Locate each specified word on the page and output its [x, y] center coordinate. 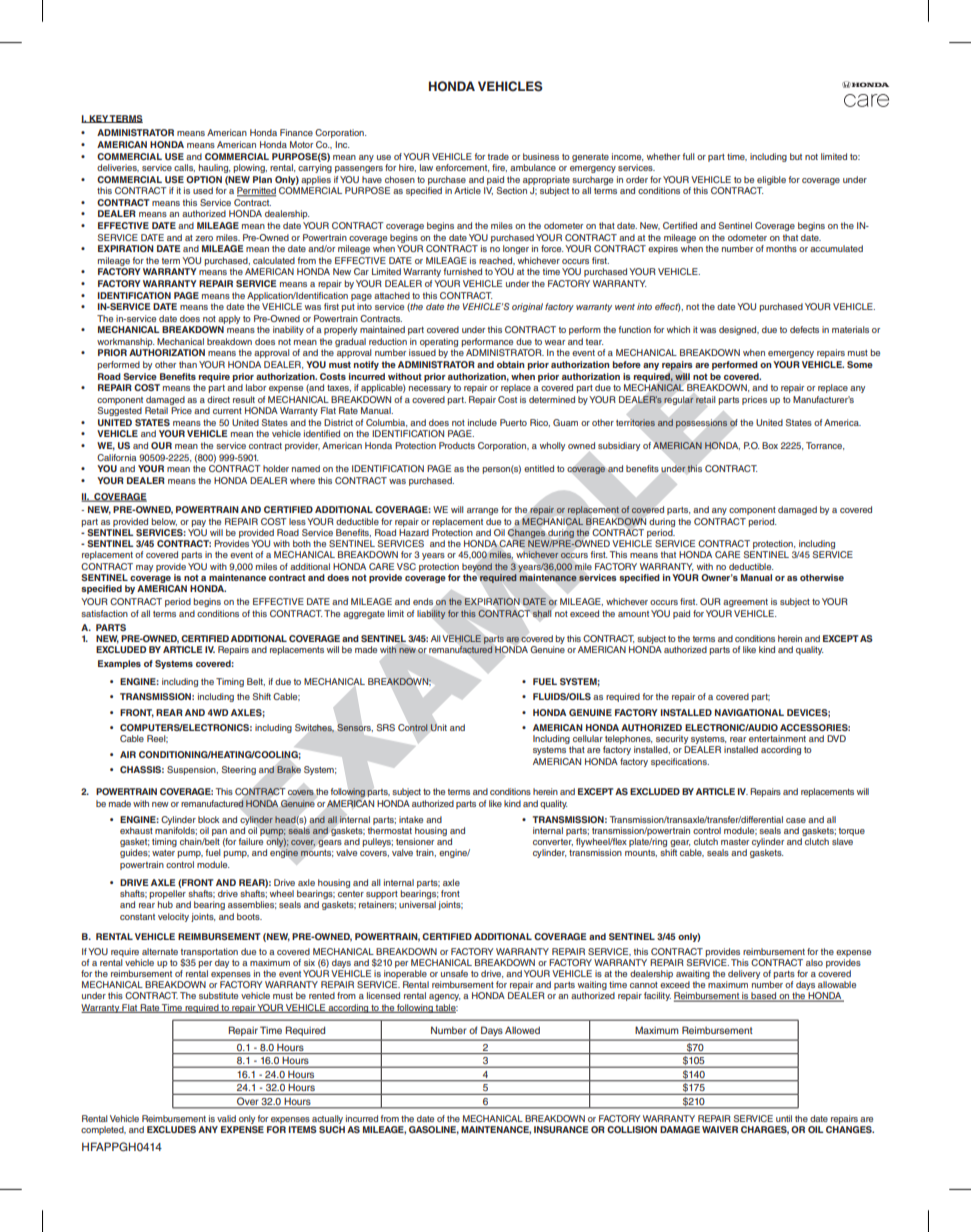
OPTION [204, 179]
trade [498, 156]
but [796, 156]
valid [226, 1118]
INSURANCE [561, 1129]
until [784, 1118]
